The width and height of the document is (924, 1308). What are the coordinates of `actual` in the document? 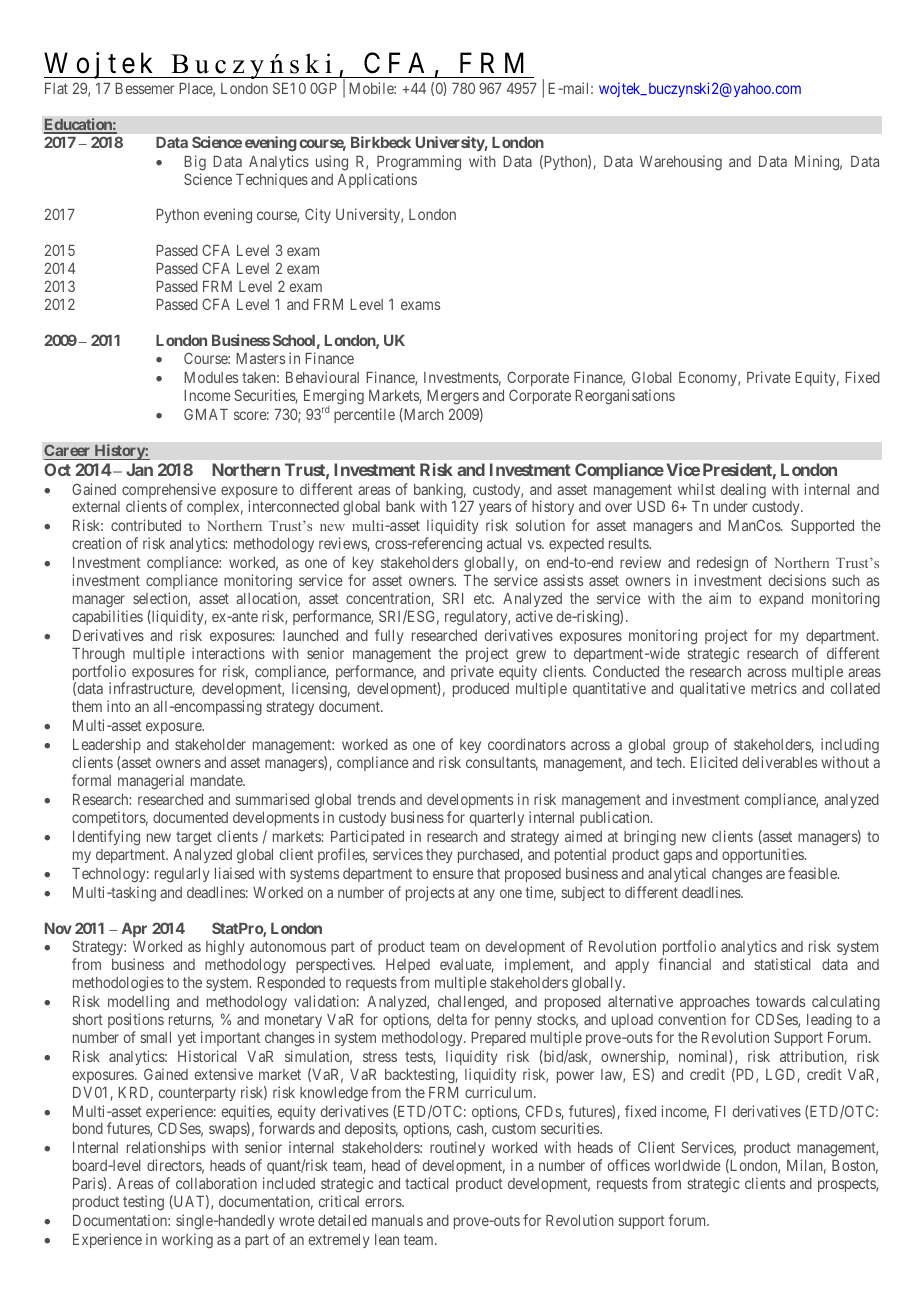 It's located at (504, 543).
